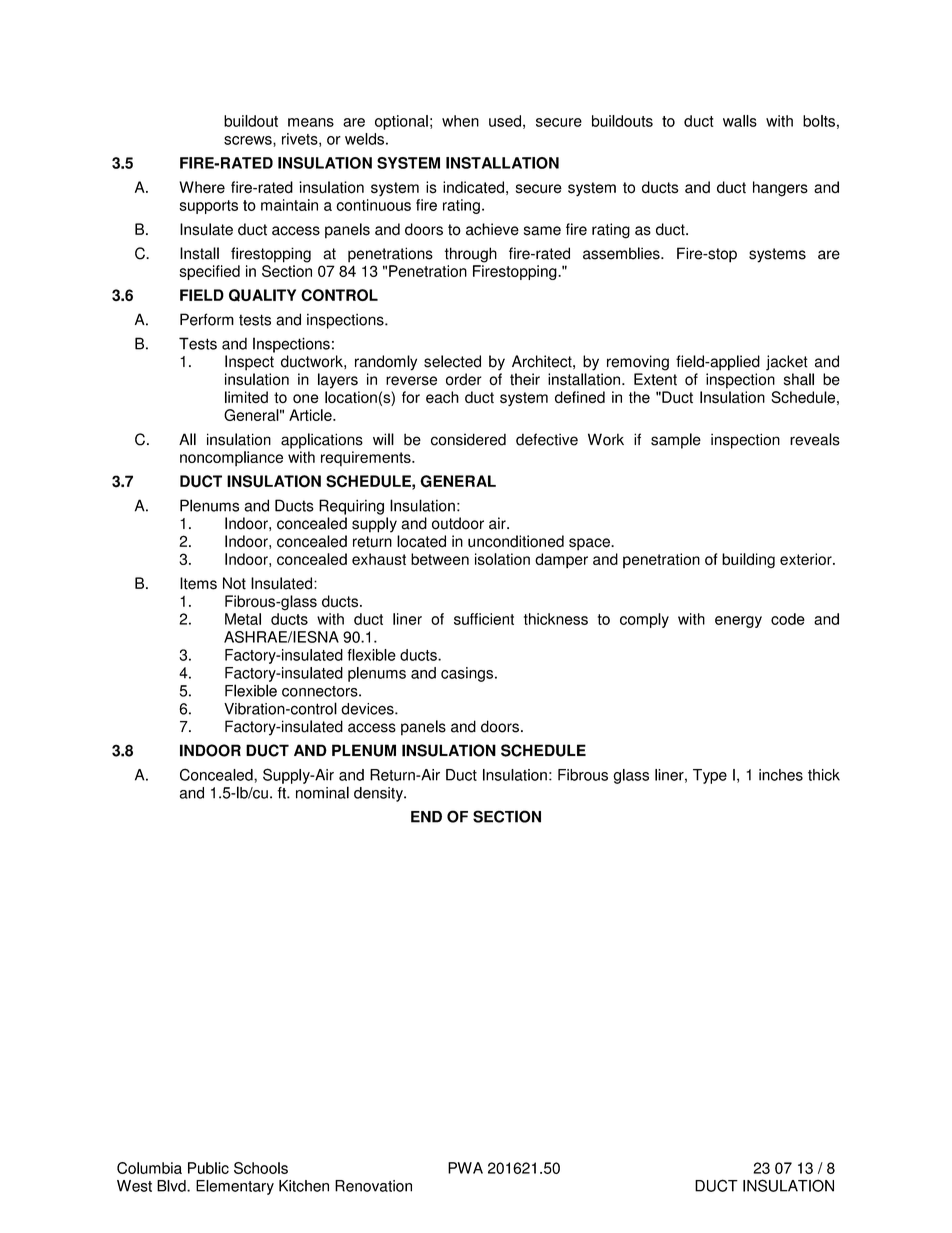 The height and width of the image is (1233, 952). What do you see at coordinates (738, 622) in the image?
I see `energy` at bounding box center [738, 622].
